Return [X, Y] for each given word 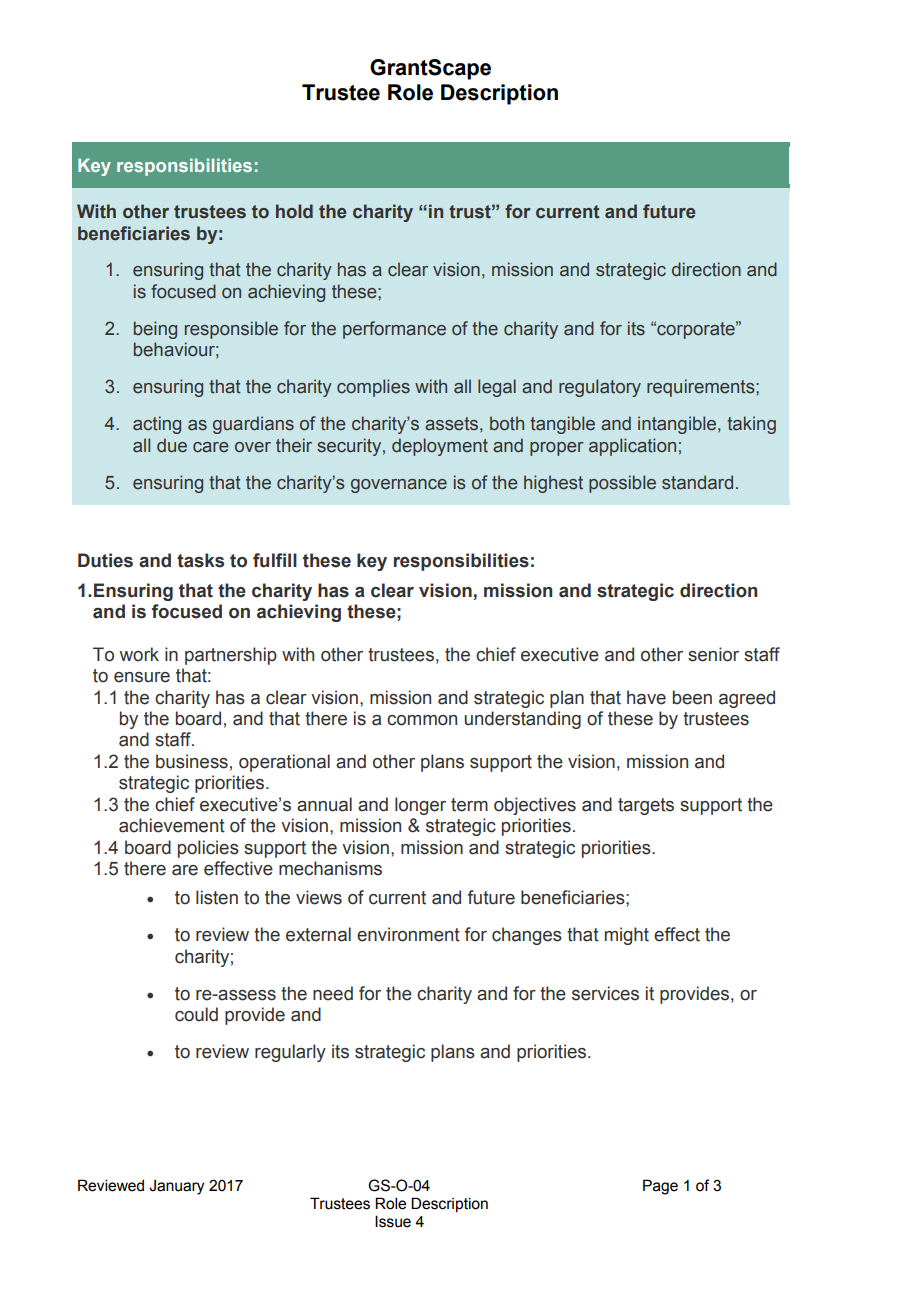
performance [394, 330]
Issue [393, 1221]
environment [408, 934]
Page [660, 1187]
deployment [440, 447]
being [155, 330]
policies [208, 849]
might [627, 936]
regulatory [600, 388]
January [176, 1187]
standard [697, 482]
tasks [200, 560]
